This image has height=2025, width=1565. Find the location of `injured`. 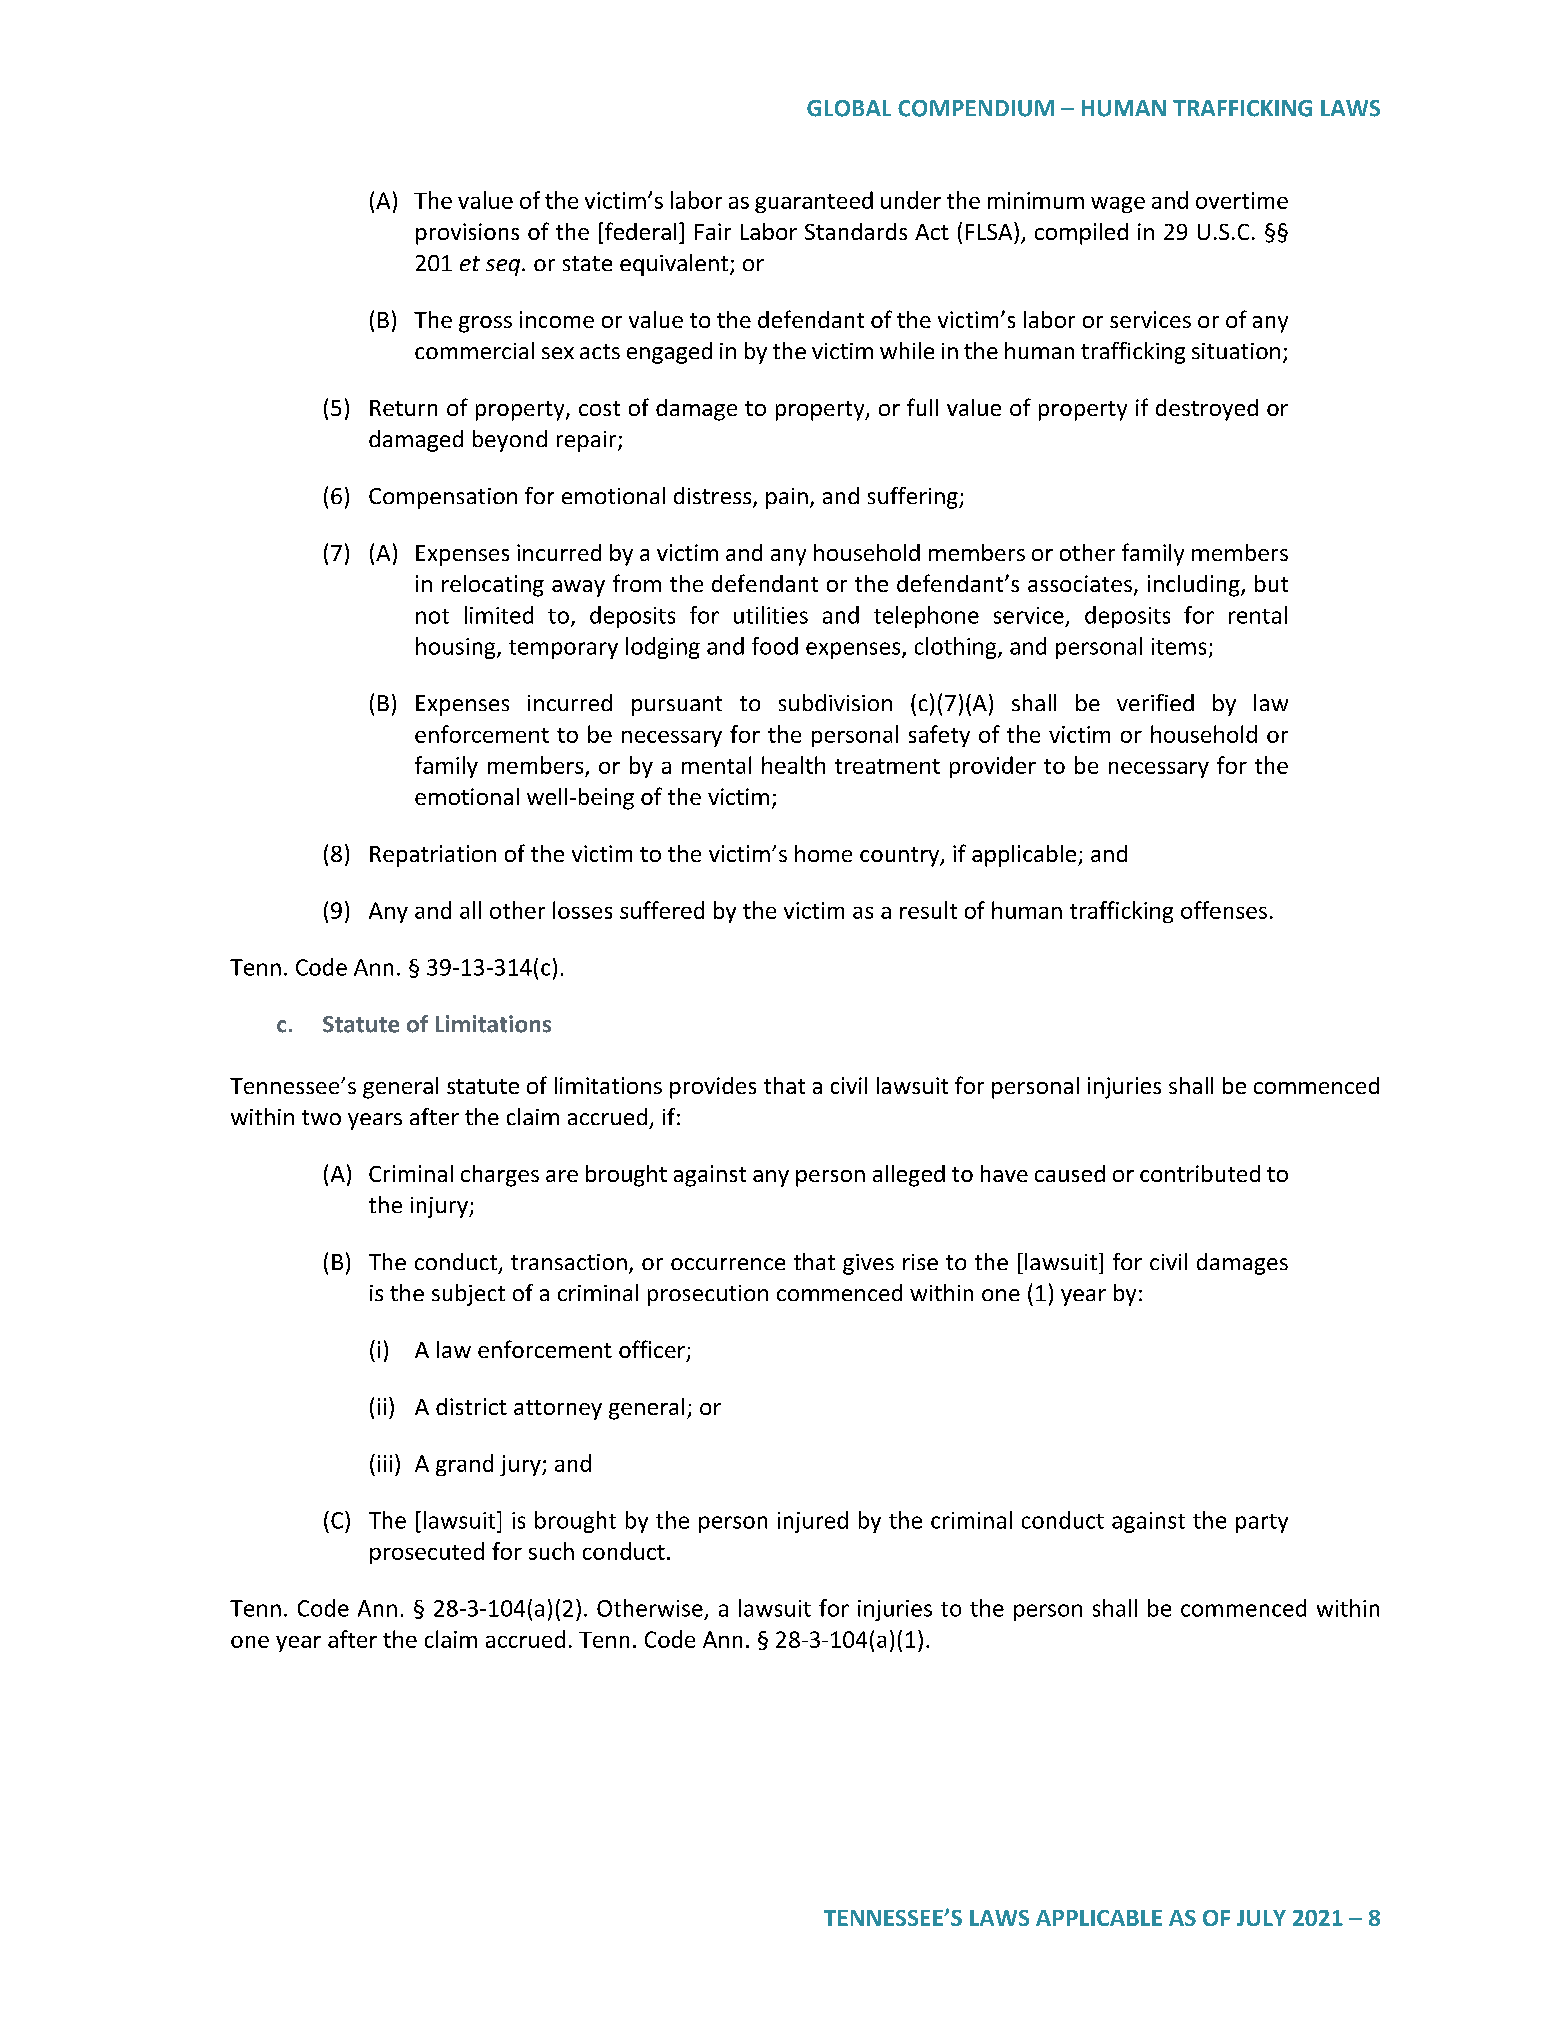

injured is located at coordinates (813, 1522).
